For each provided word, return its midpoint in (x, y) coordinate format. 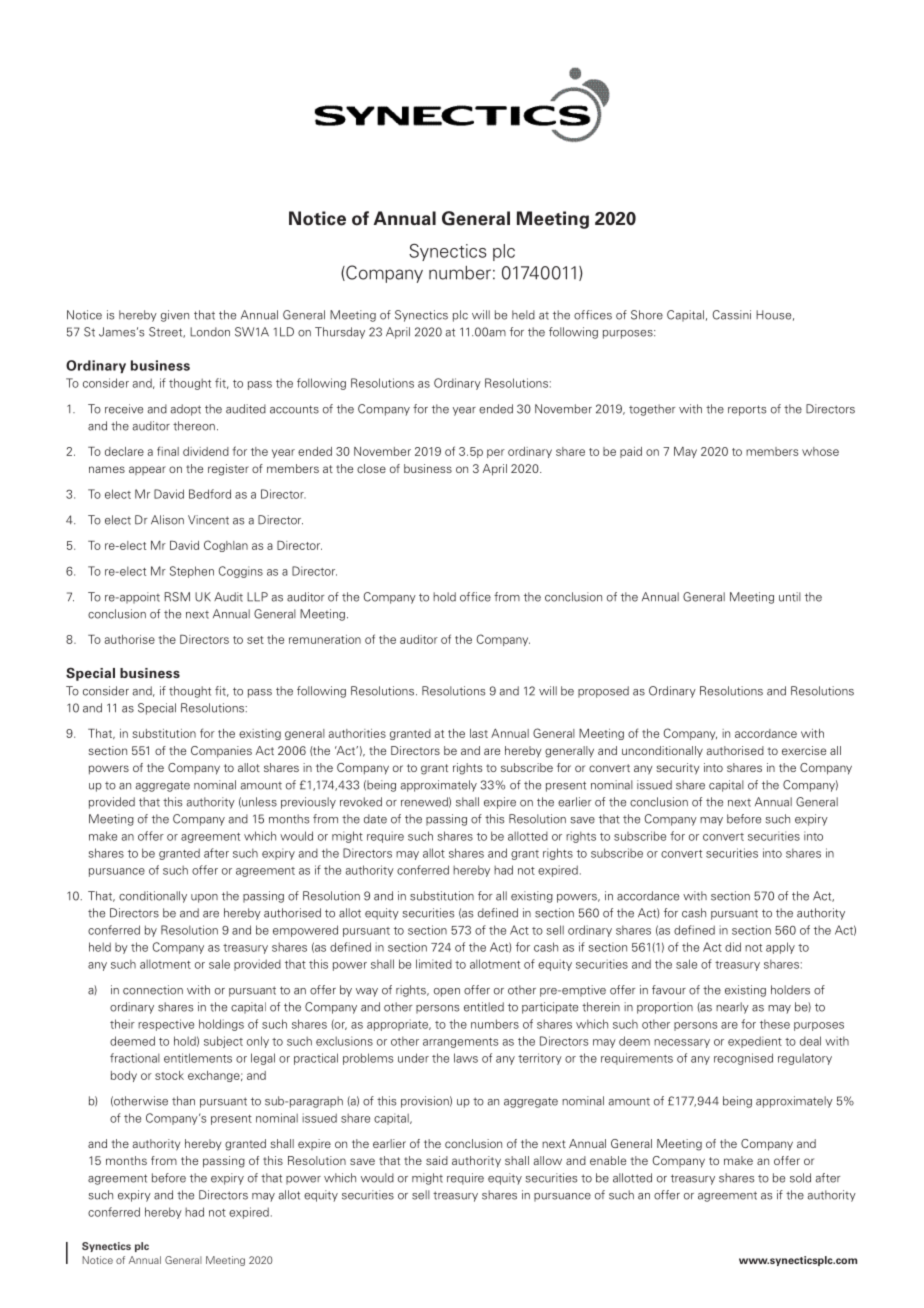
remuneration (325, 639)
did (733, 947)
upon (204, 898)
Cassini (732, 315)
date (375, 819)
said (437, 1160)
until (790, 597)
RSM (177, 597)
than (183, 1101)
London (210, 332)
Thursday (340, 333)
